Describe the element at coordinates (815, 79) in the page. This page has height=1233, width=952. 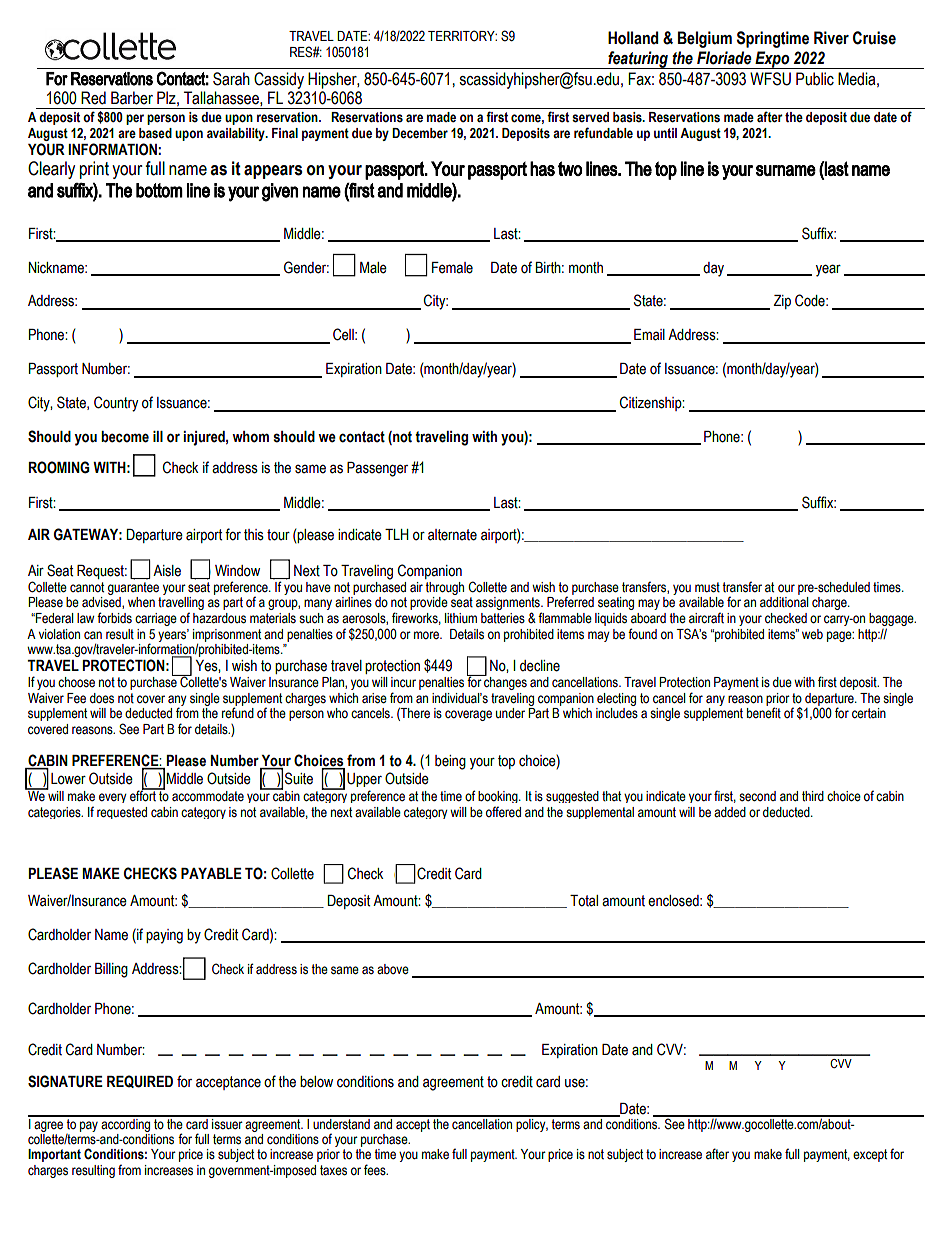
I see `Public` at that location.
